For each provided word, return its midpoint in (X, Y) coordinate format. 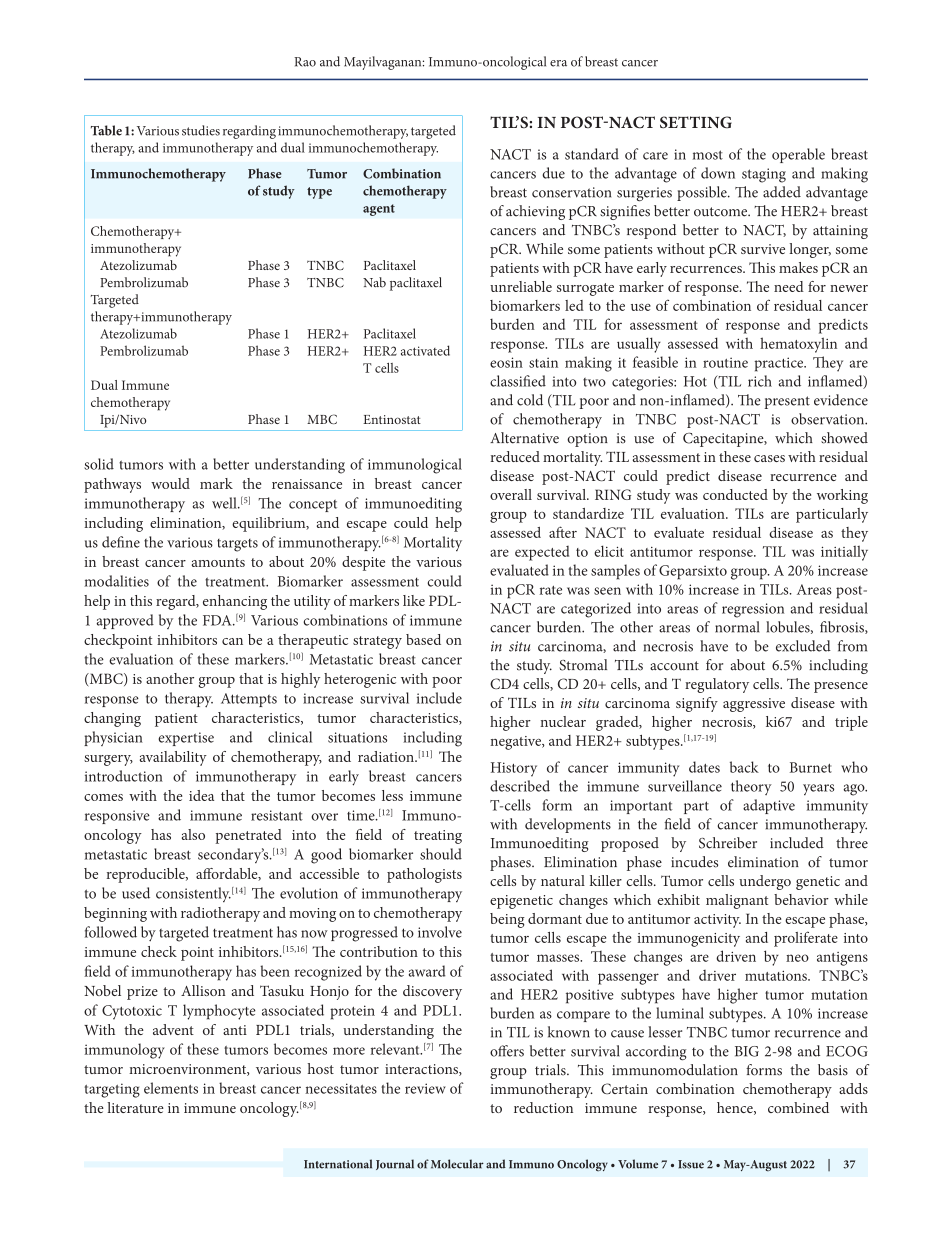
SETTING (696, 122)
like (414, 600)
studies (201, 130)
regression (753, 610)
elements (171, 1088)
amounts (218, 562)
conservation (571, 192)
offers (507, 1051)
